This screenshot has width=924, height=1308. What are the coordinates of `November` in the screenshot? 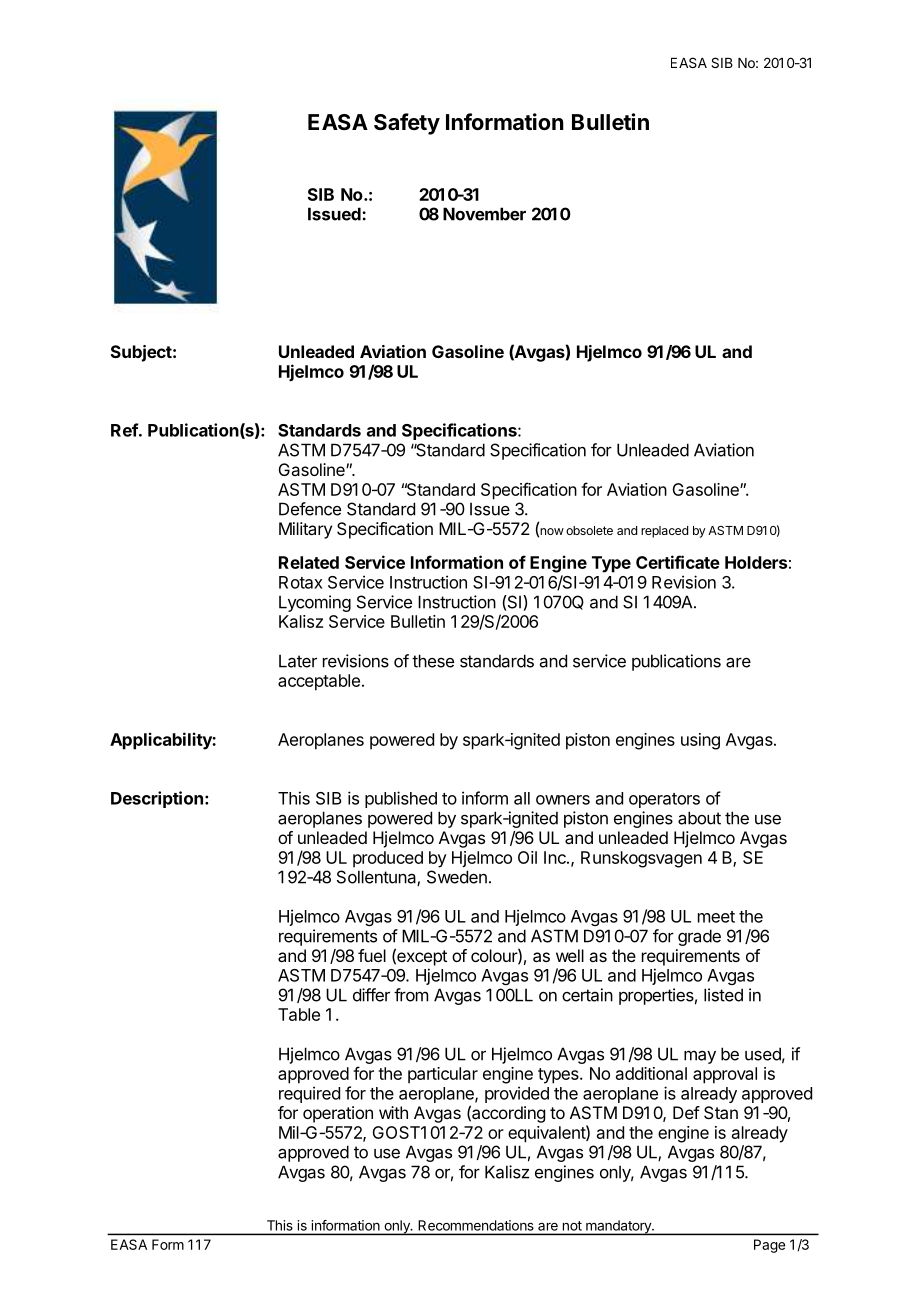 It's located at (484, 214).
